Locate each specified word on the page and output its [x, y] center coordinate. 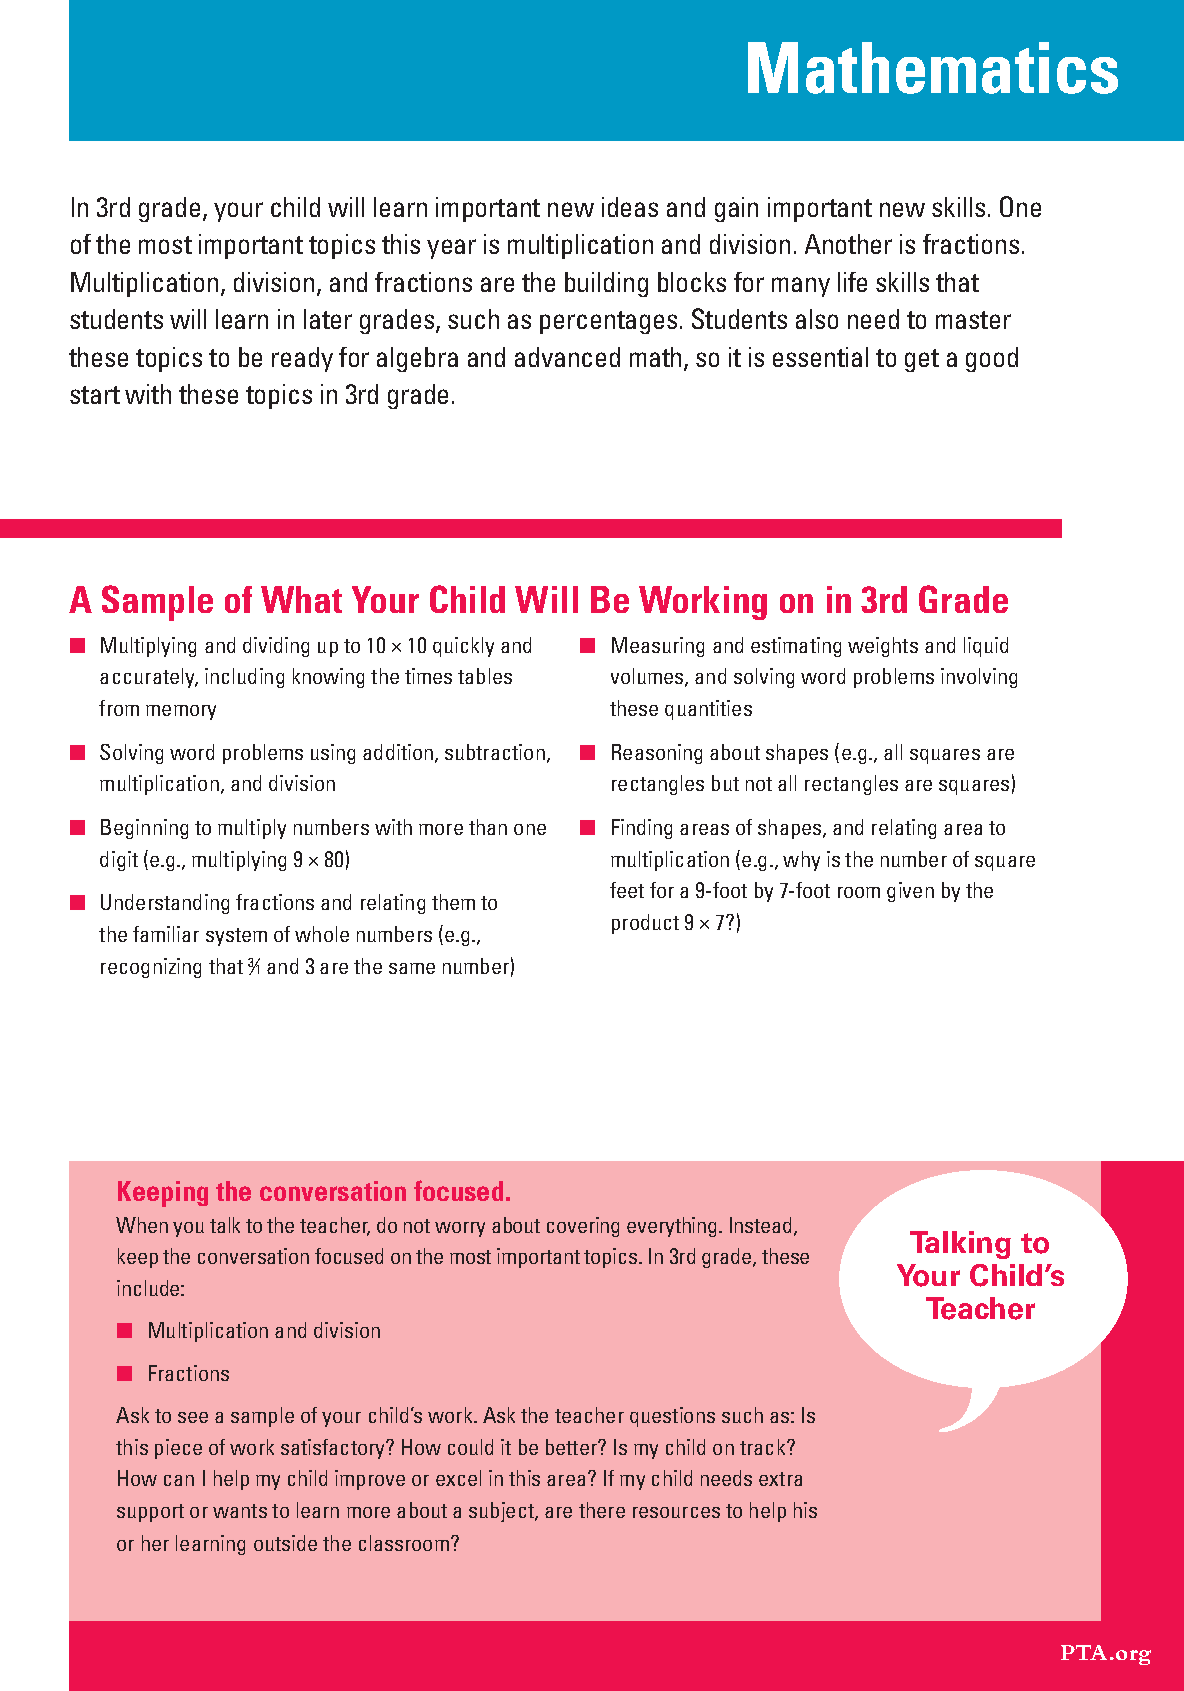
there [602, 1510]
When [142, 1225]
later [328, 319]
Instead [760, 1225]
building [606, 284]
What [301, 599]
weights [883, 647]
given [910, 892]
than [488, 827]
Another [848, 244]
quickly [463, 647]
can [179, 1480]
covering [583, 1227]
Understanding [165, 904]
